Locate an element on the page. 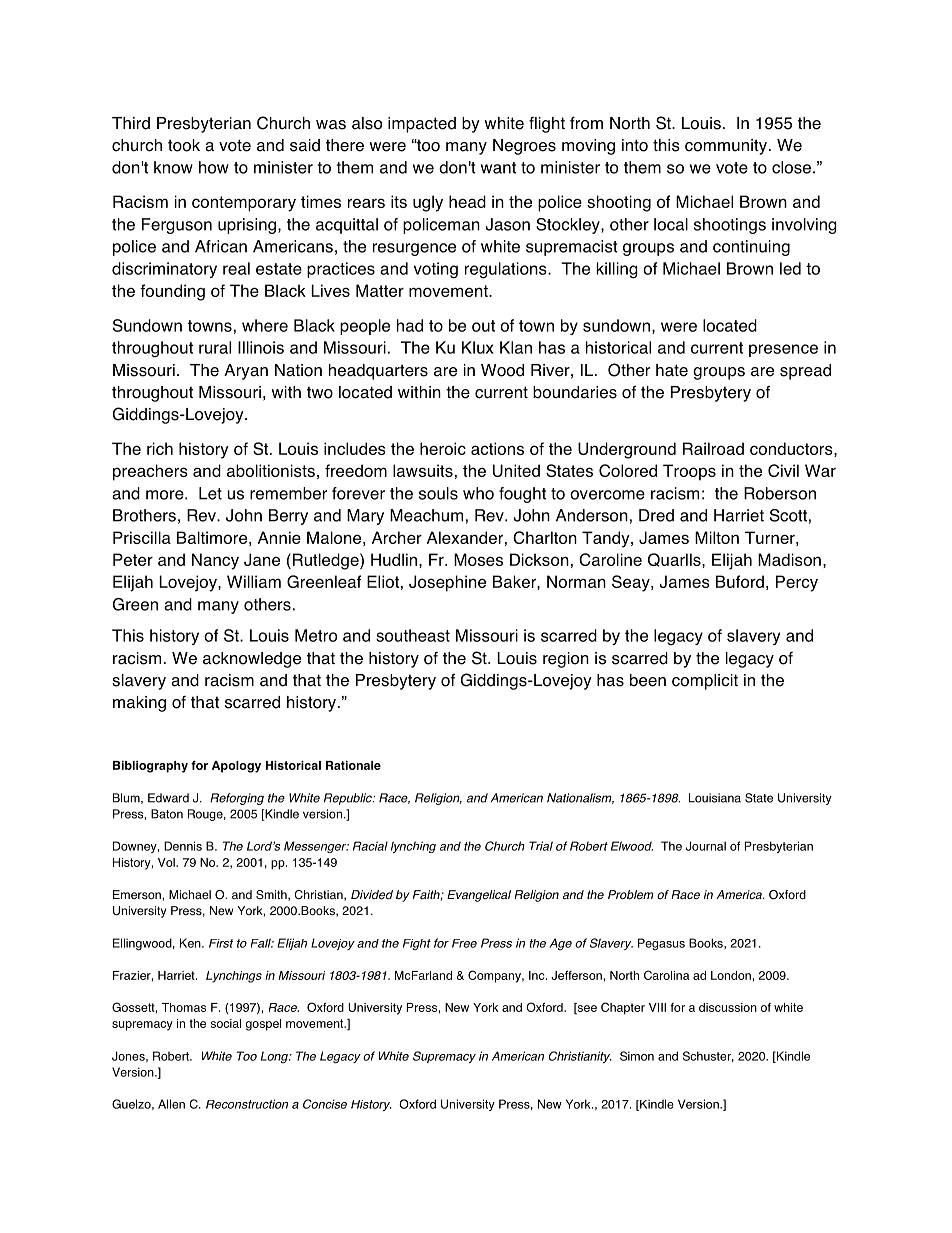  Concise is located at coordinates (325, 1104).
